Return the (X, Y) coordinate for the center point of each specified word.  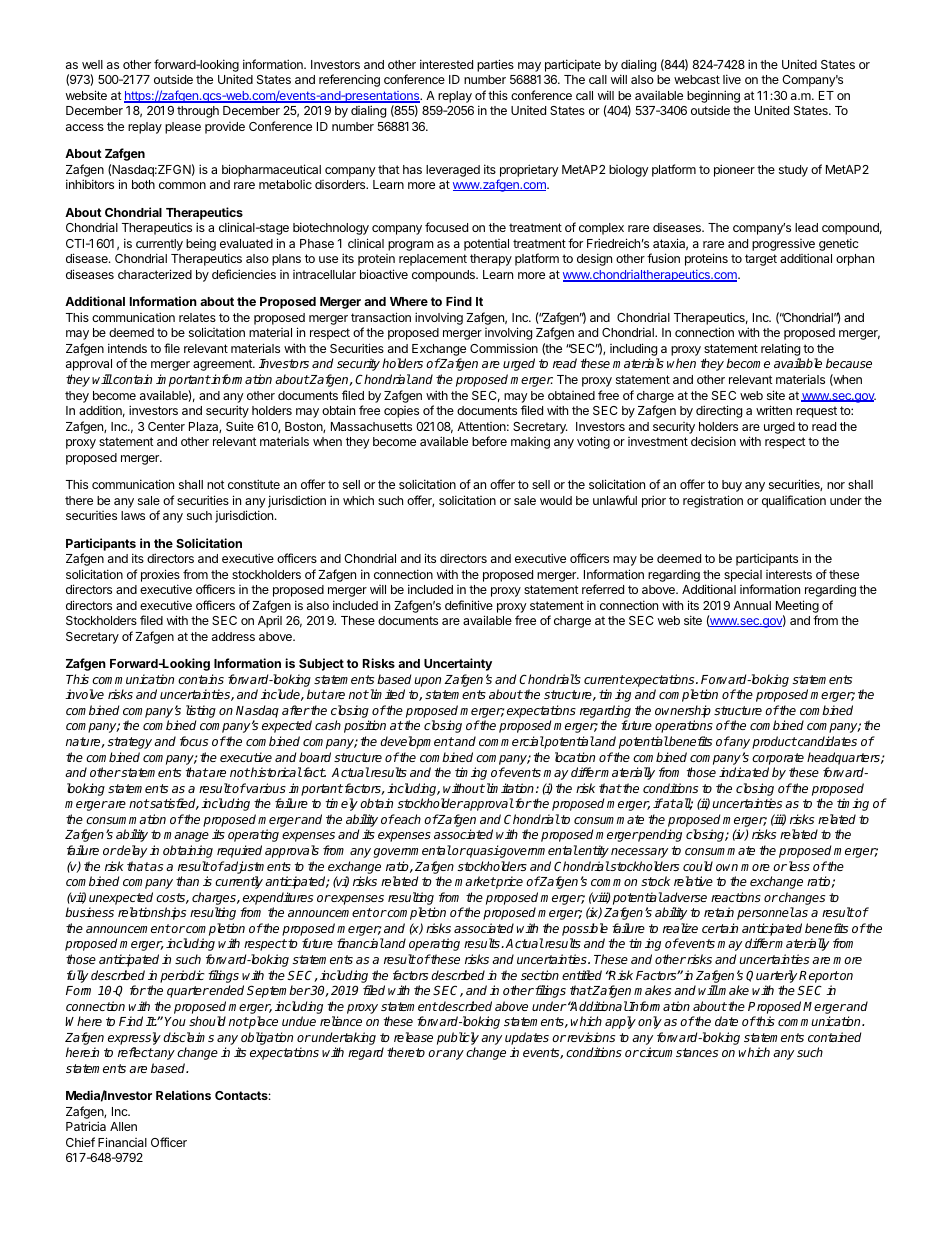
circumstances (678, 1052)
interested (446, 64)
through (198, 112)
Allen (123, 1126)
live (732, 79)
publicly (458, 1038)
